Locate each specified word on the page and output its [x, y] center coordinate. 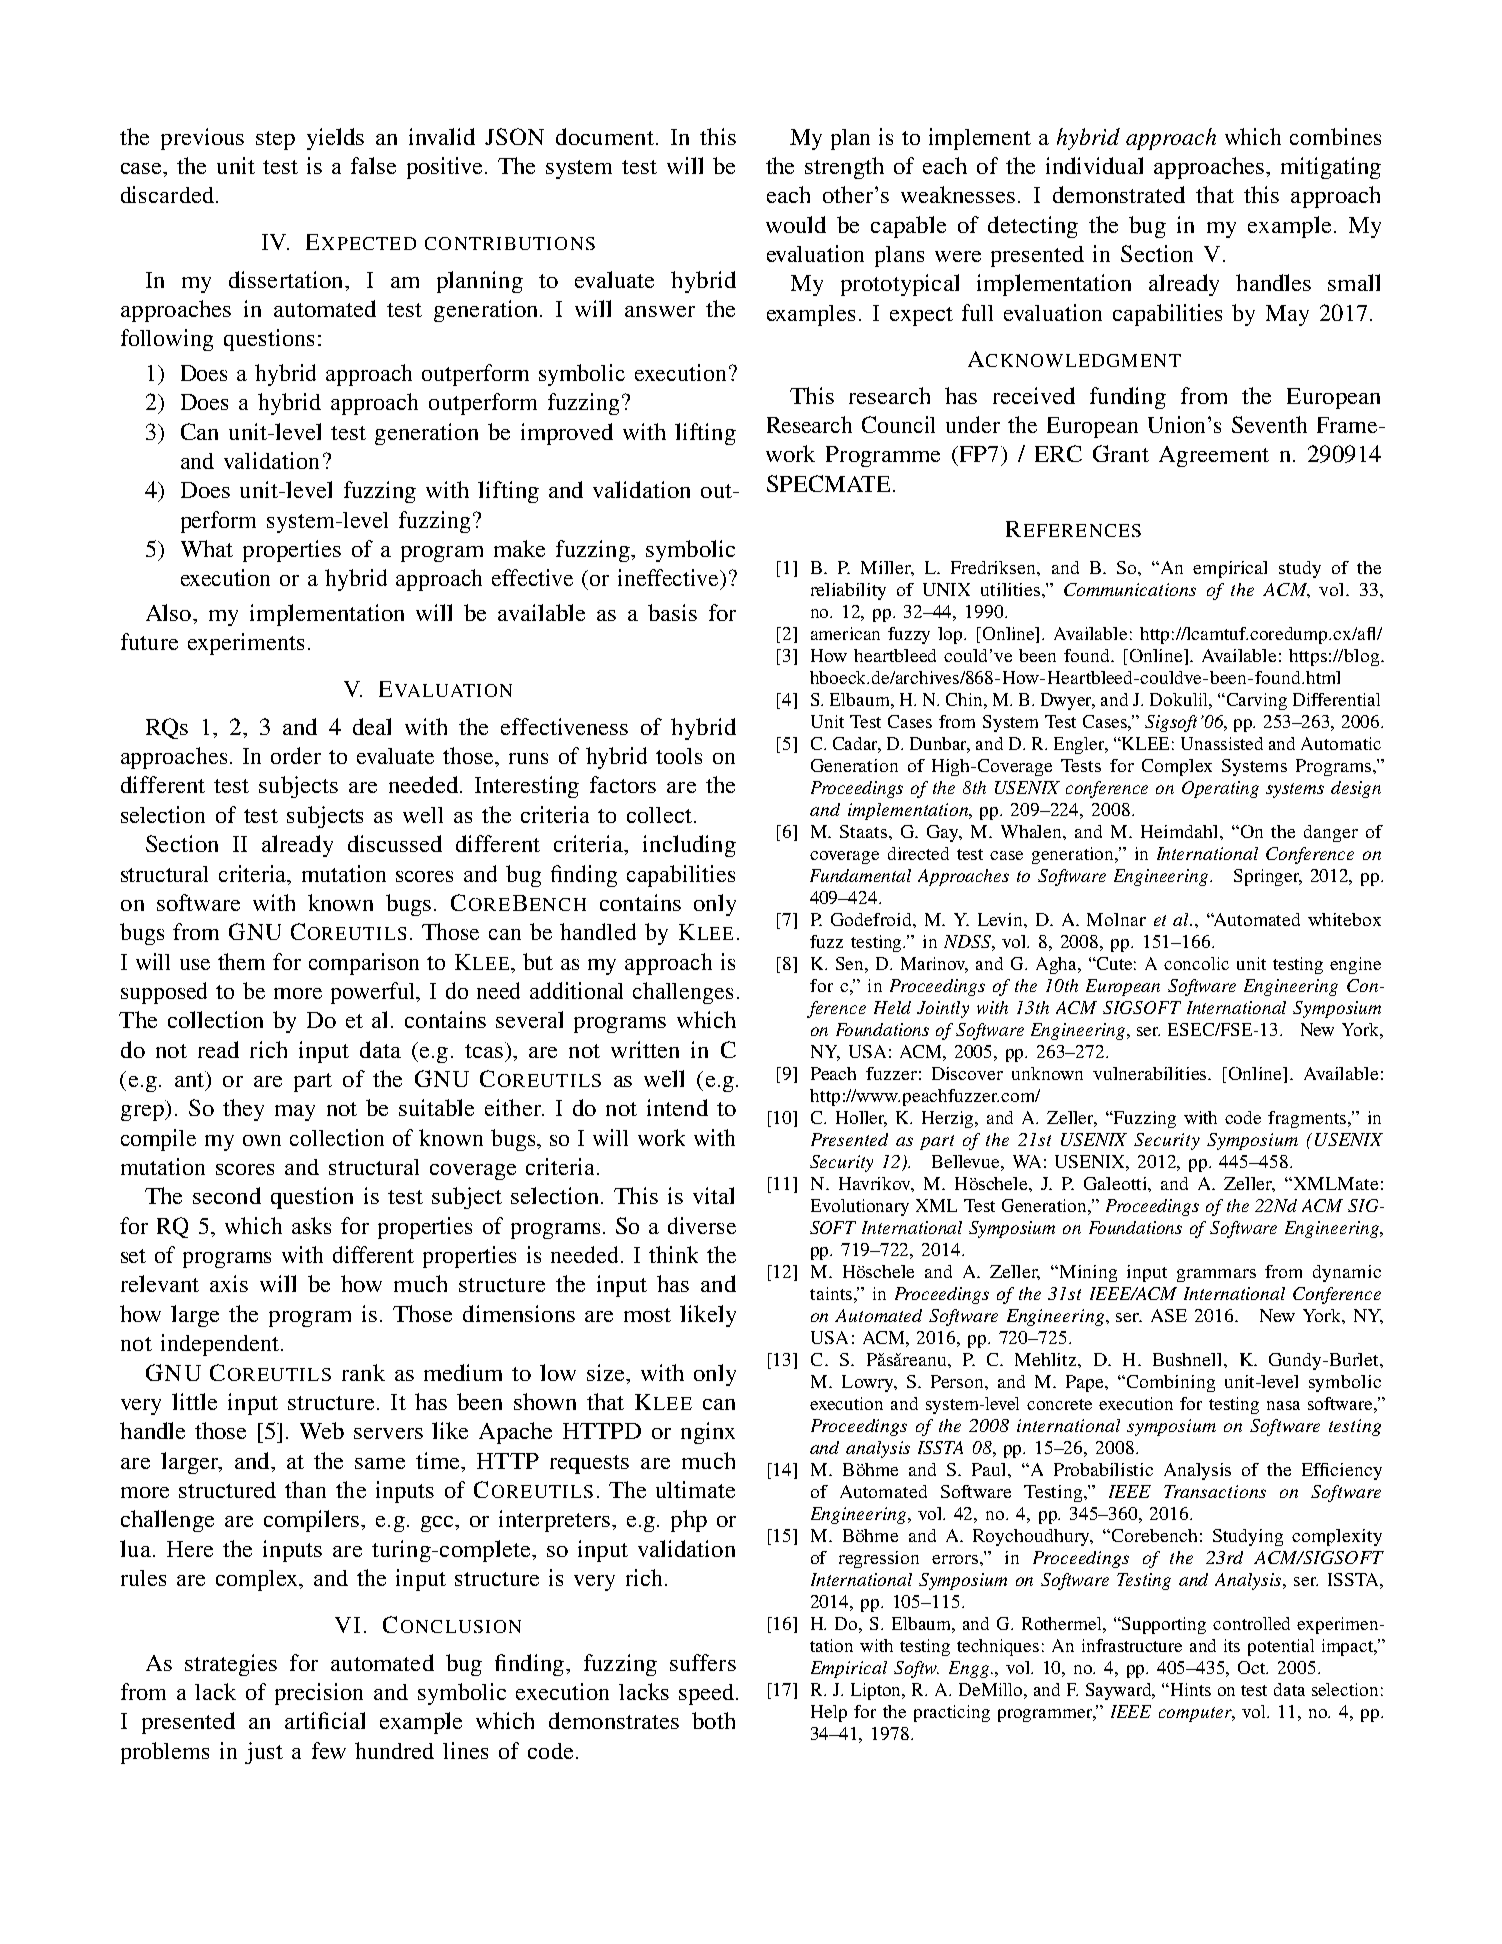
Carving [1257, 701]
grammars [1216, 1275]
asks [311, 1225]
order [296, 755]
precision [319, 1694]
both [713, 1720]
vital [713, 1195]
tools [679, 756]
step [275, 140]
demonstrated [1119, 194]
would [796, 224]
